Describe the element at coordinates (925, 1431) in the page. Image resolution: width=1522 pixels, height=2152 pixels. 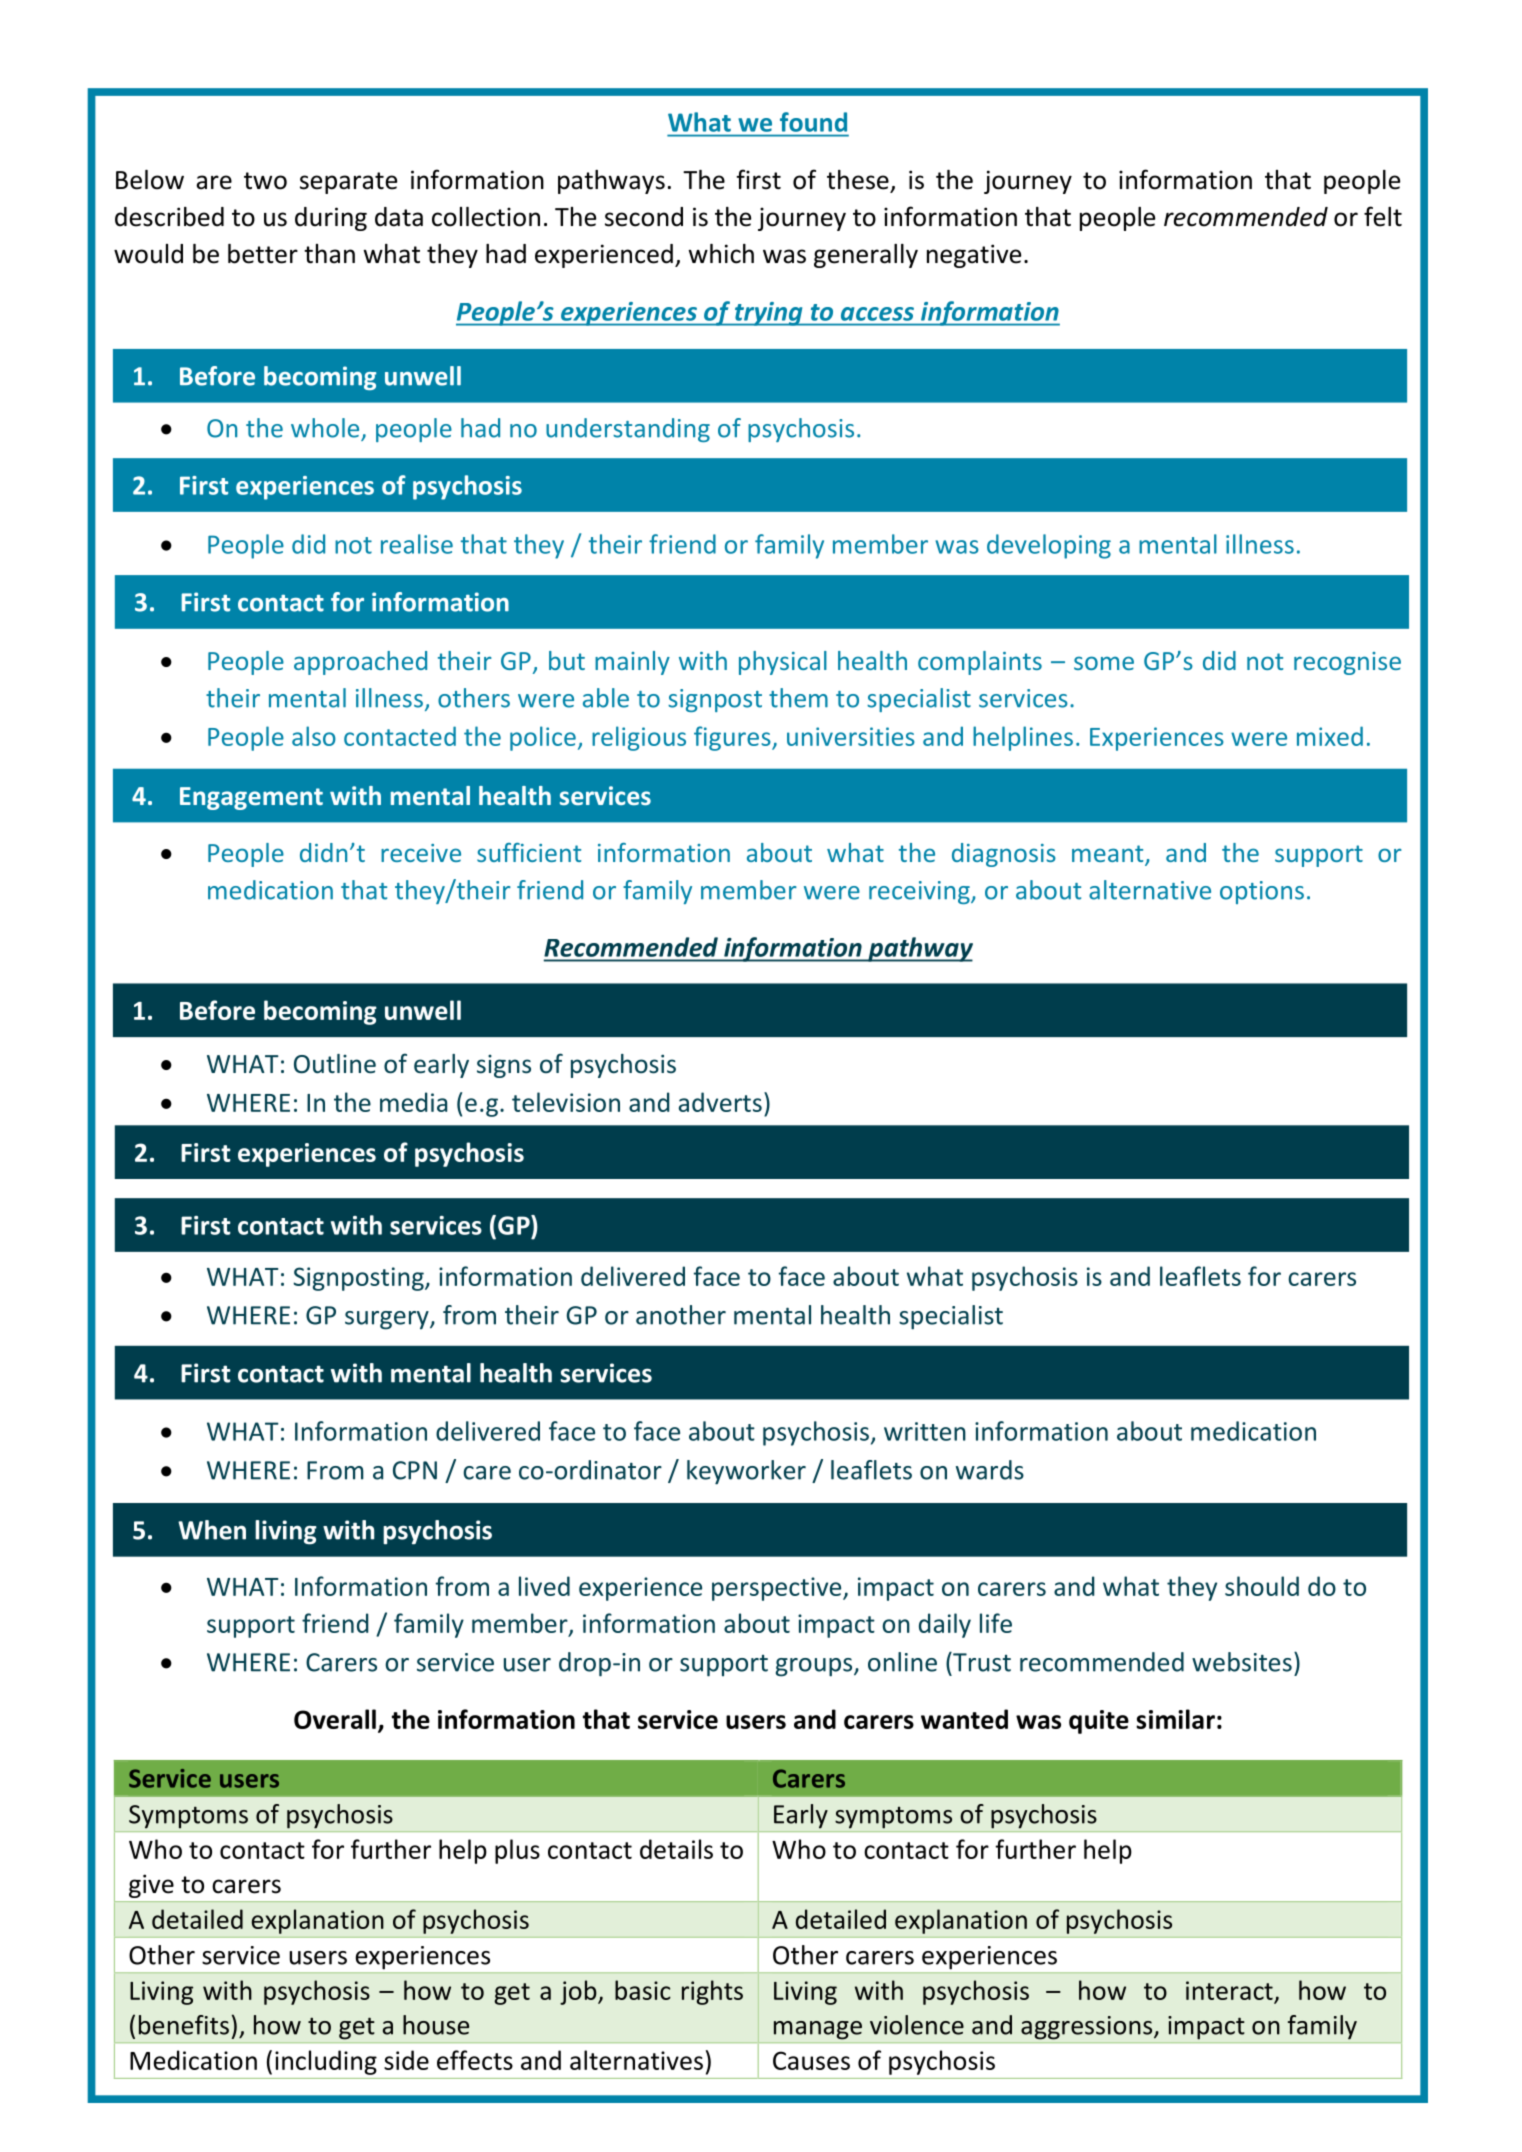
I see `written` at that location.
